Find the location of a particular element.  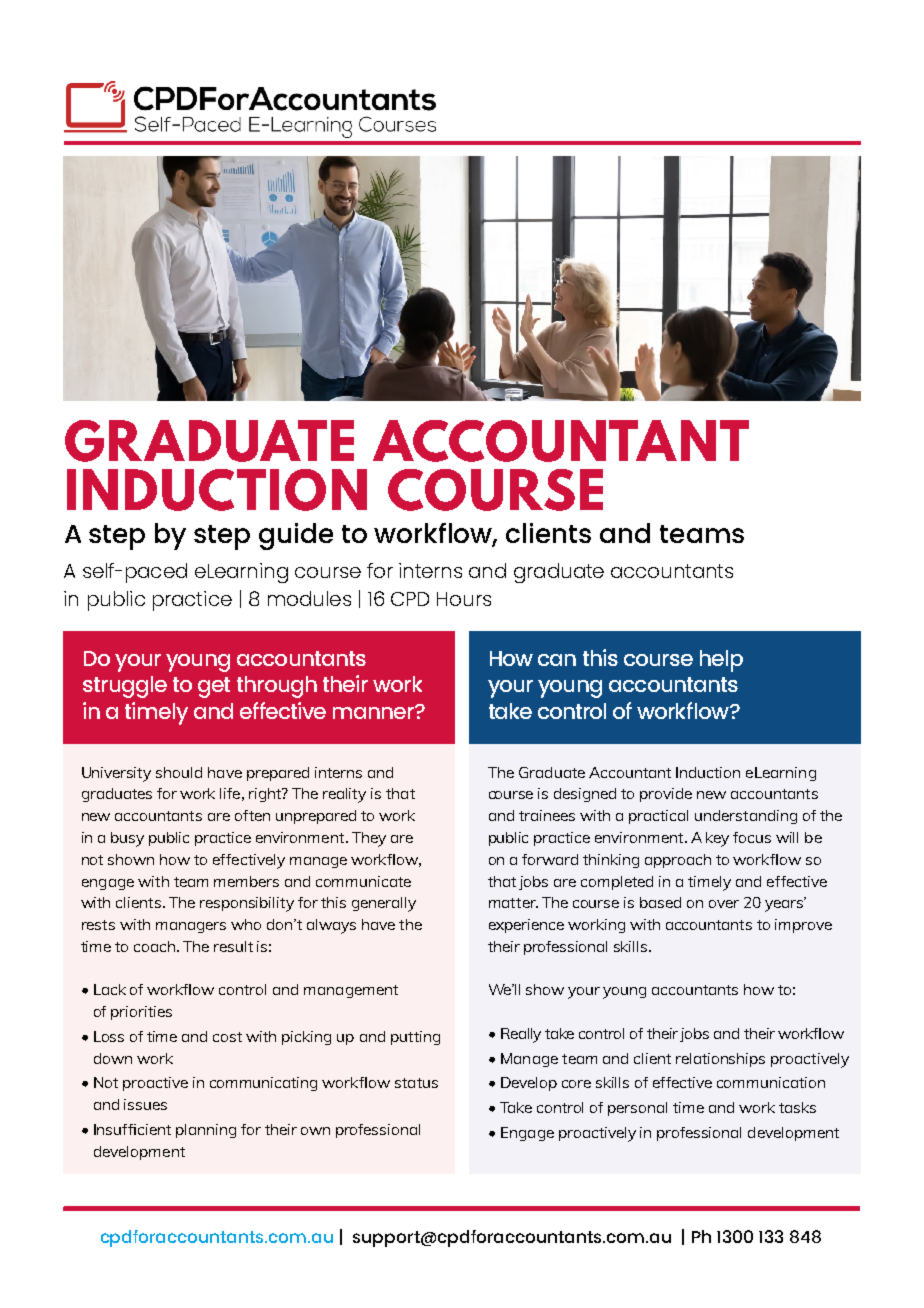

can is located at coordinates (557, 660).
